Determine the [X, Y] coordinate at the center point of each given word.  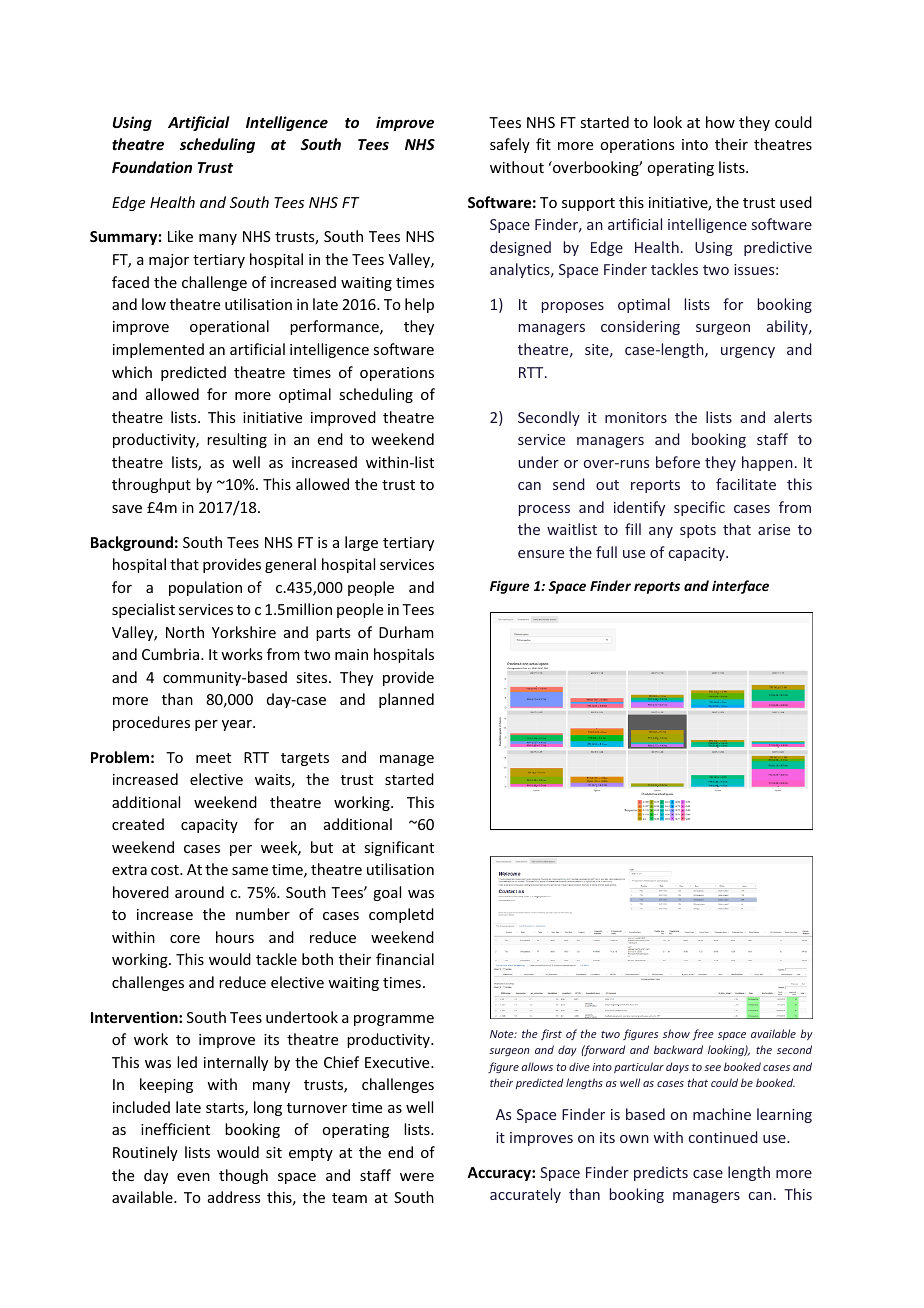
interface [740, 587]
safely [510, 145]
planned [406, 700]
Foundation [152, 167]
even [193, 1177]
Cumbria [172, 654]
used [796, 202]
